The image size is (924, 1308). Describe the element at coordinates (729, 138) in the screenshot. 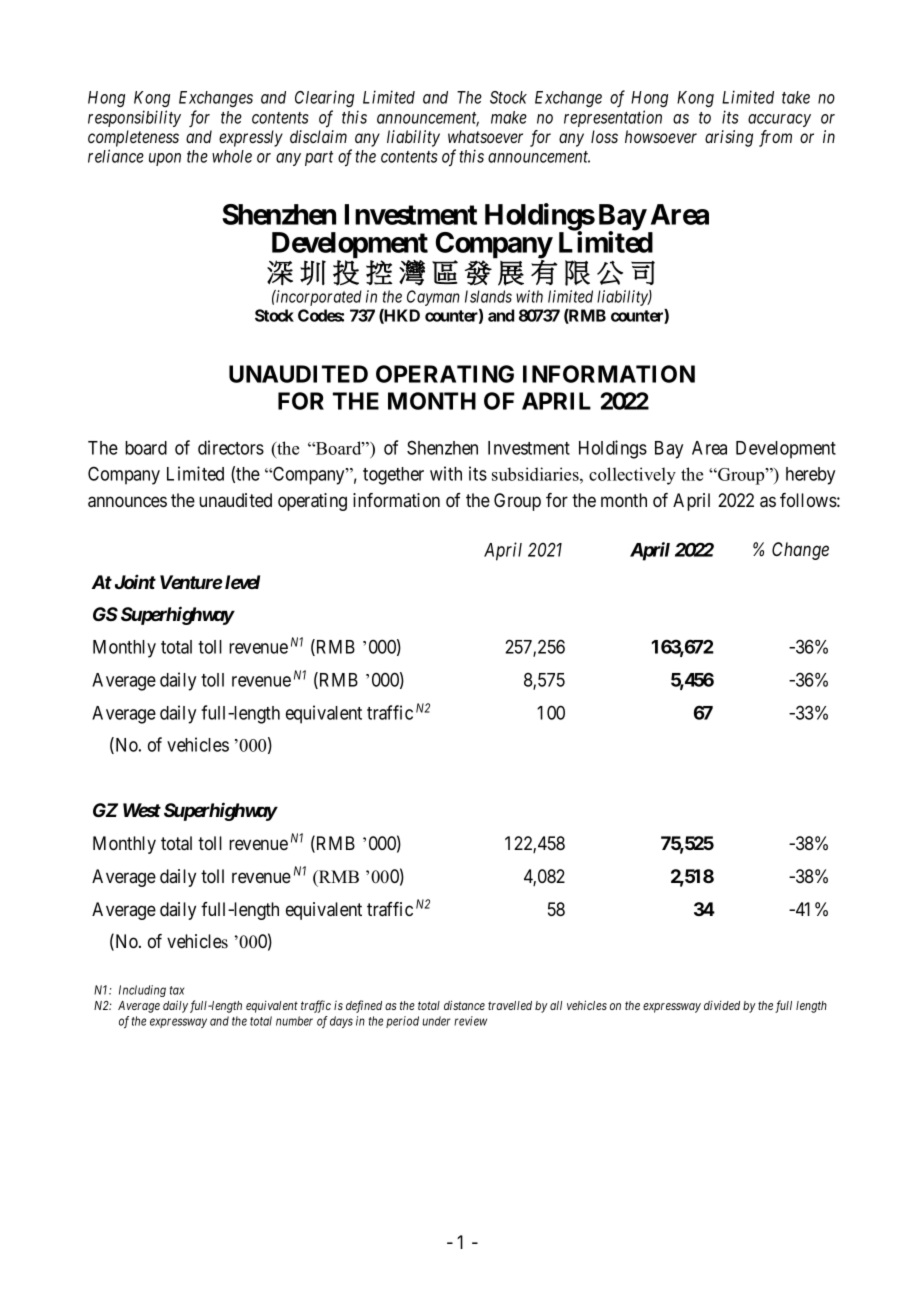

I see `arising` at that location.
